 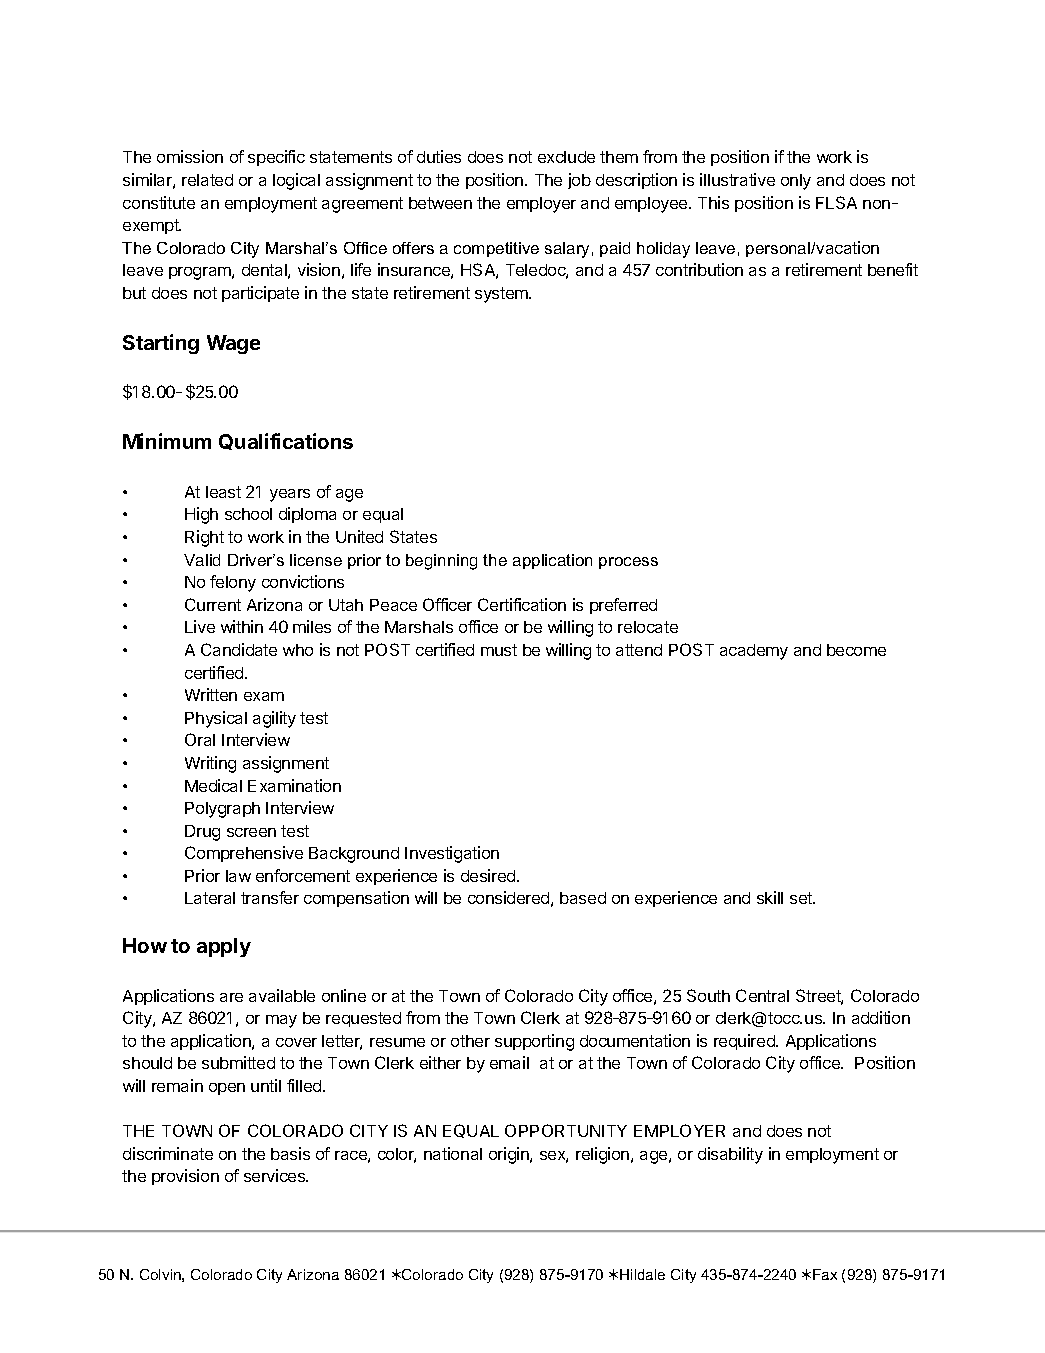 I want to click on set, so click(x=802, y=898).
